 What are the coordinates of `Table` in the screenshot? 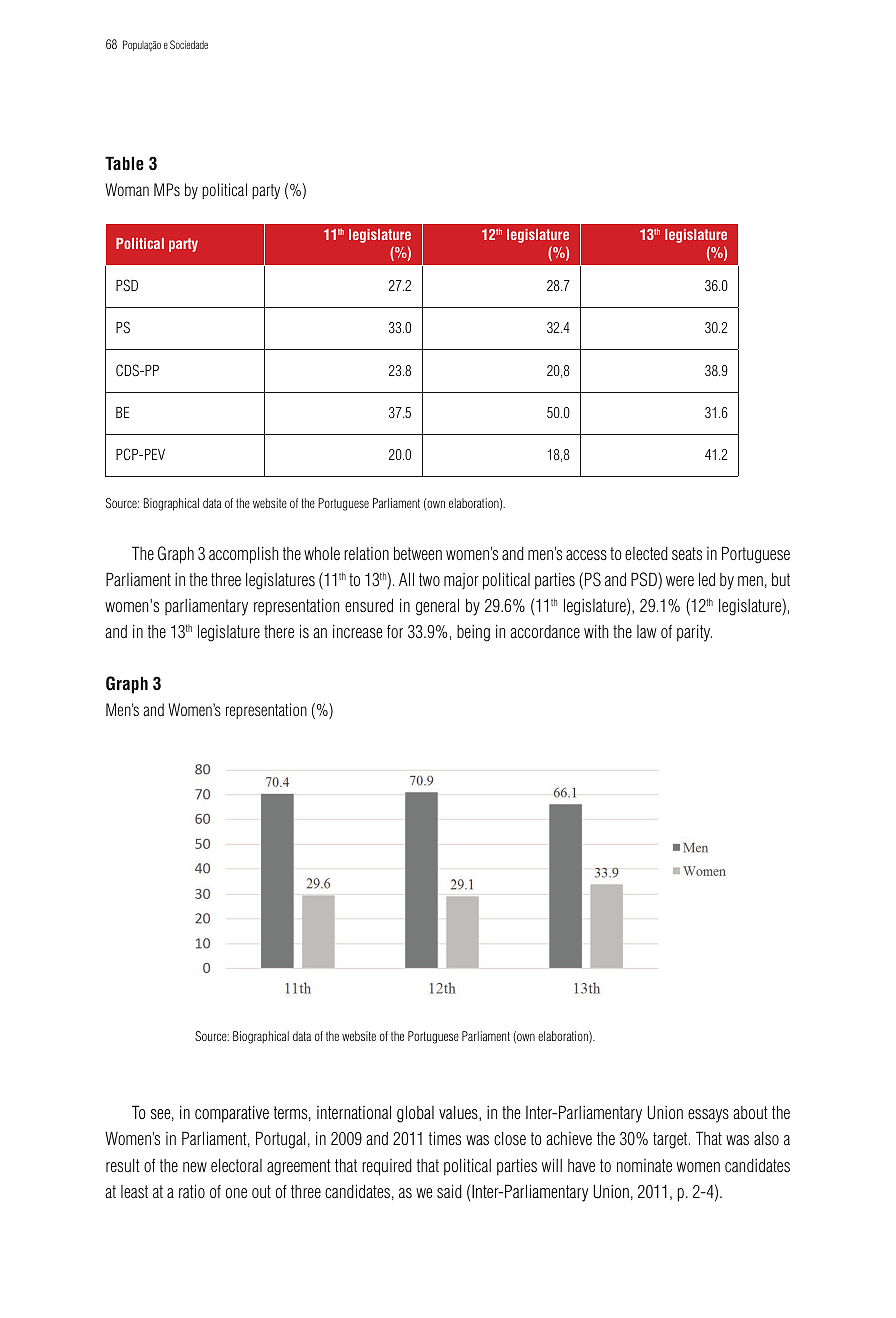 It's located at (124, 163).
